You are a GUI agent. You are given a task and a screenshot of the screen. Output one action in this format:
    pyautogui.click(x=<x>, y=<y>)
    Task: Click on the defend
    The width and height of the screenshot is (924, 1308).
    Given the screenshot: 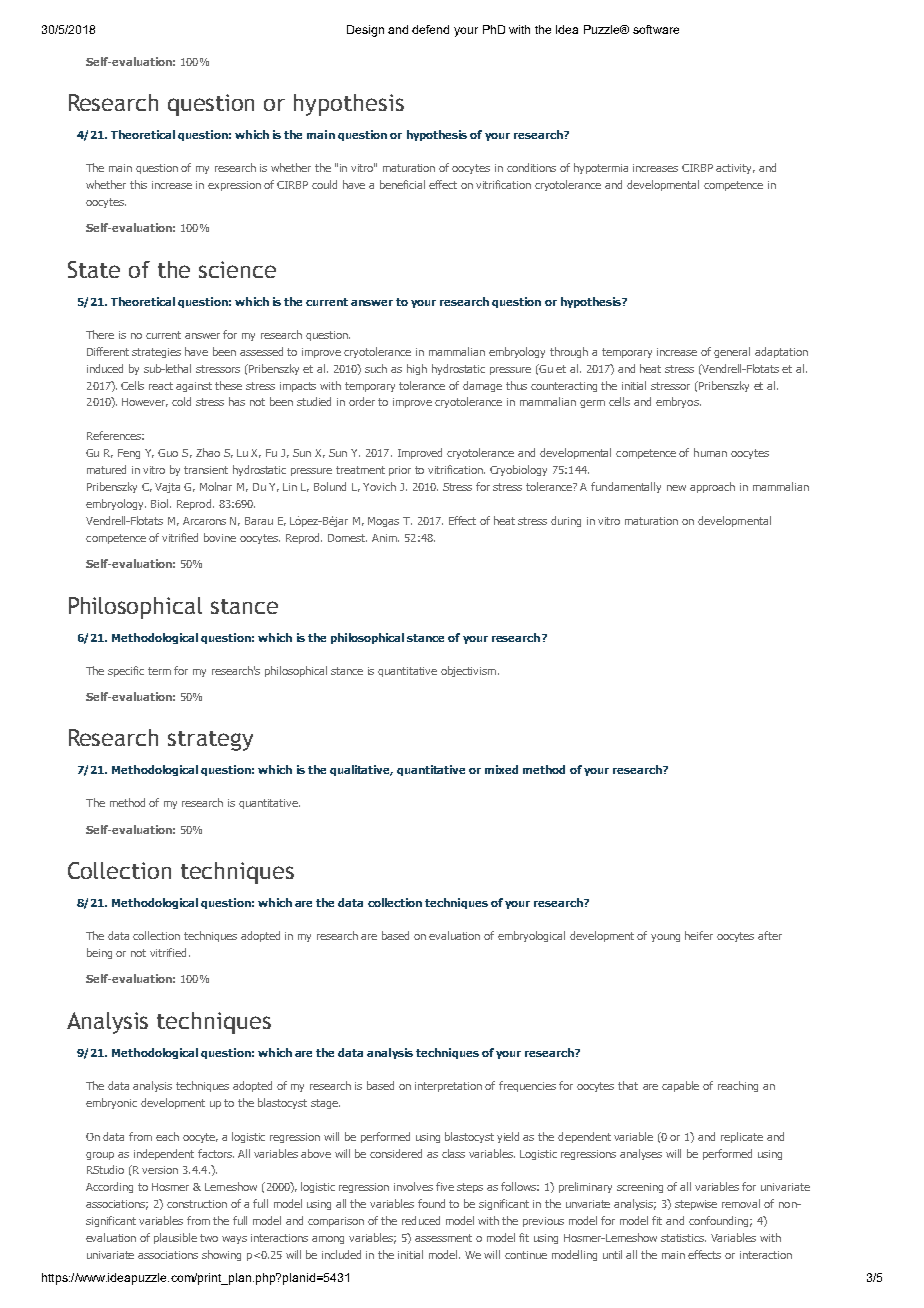 What is the action you would take?
    pyautogui.click(x=430, y=29)
